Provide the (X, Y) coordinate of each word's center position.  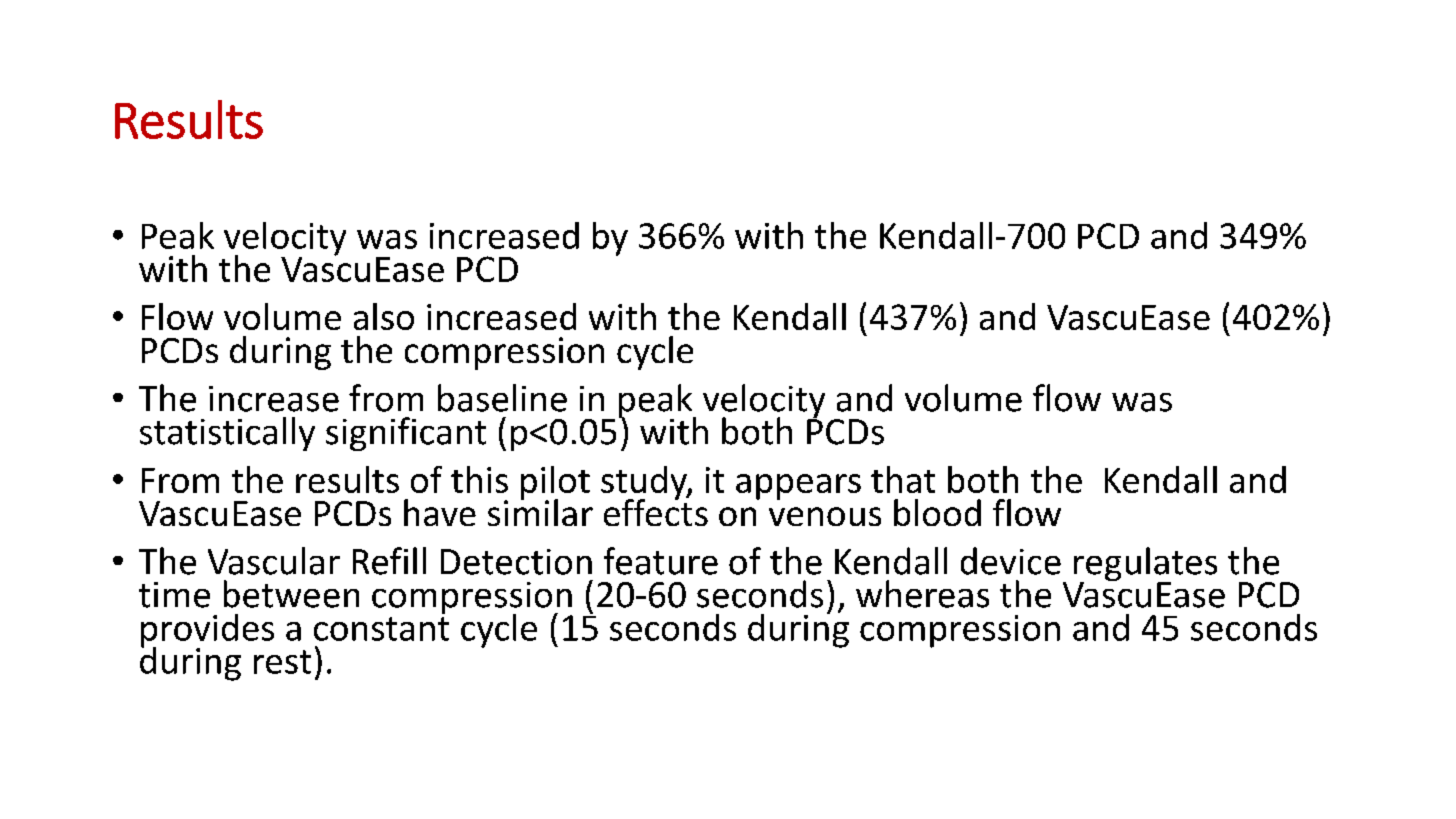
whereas (922, 594)
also (384, 316)
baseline (502, 398)
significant (406, 434)
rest (282, 662)
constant (381, 629)
